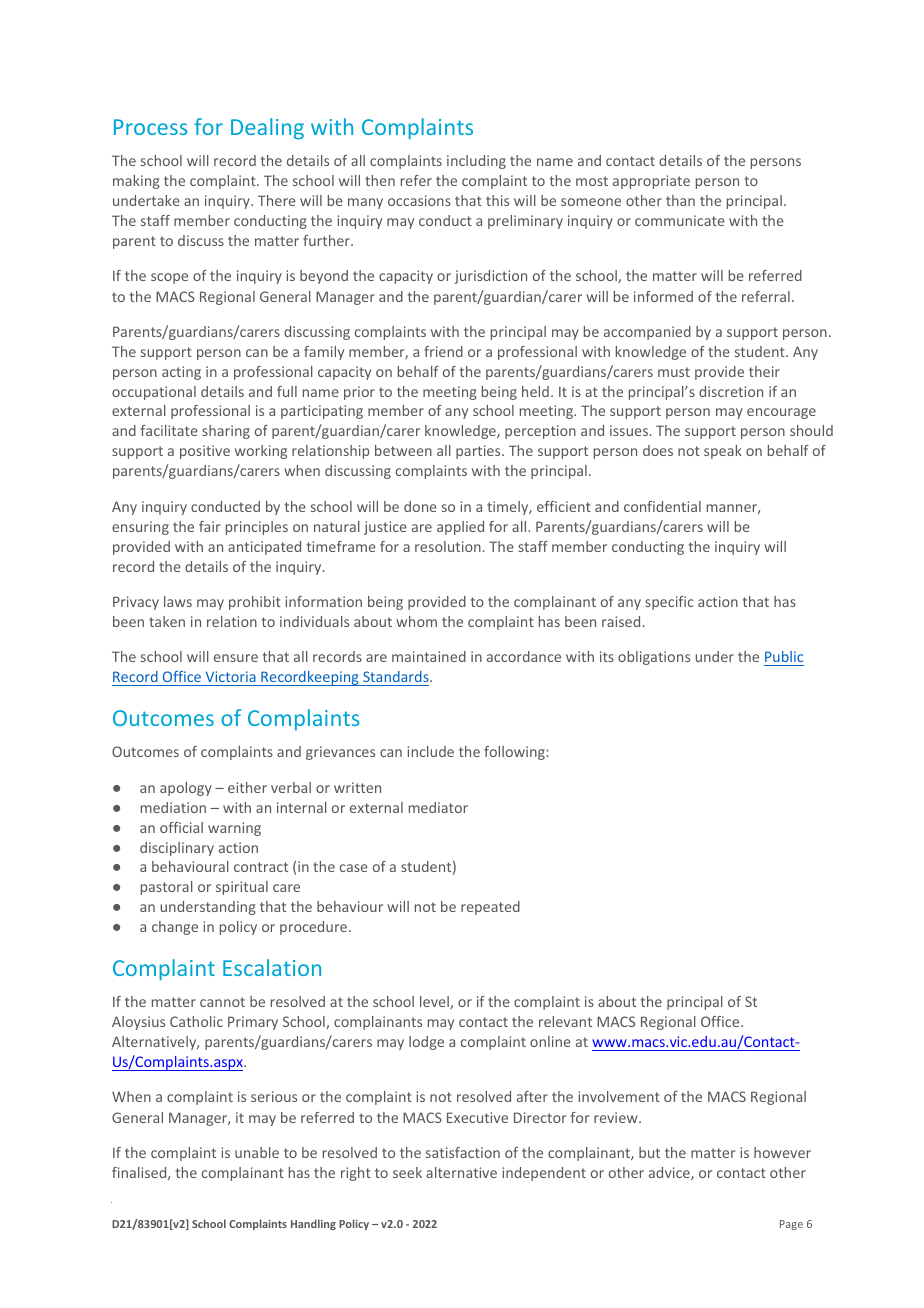  What do you see at coordinates (267, 129) in the document?
I see `Dealing` at bounding box center [267, 129].
